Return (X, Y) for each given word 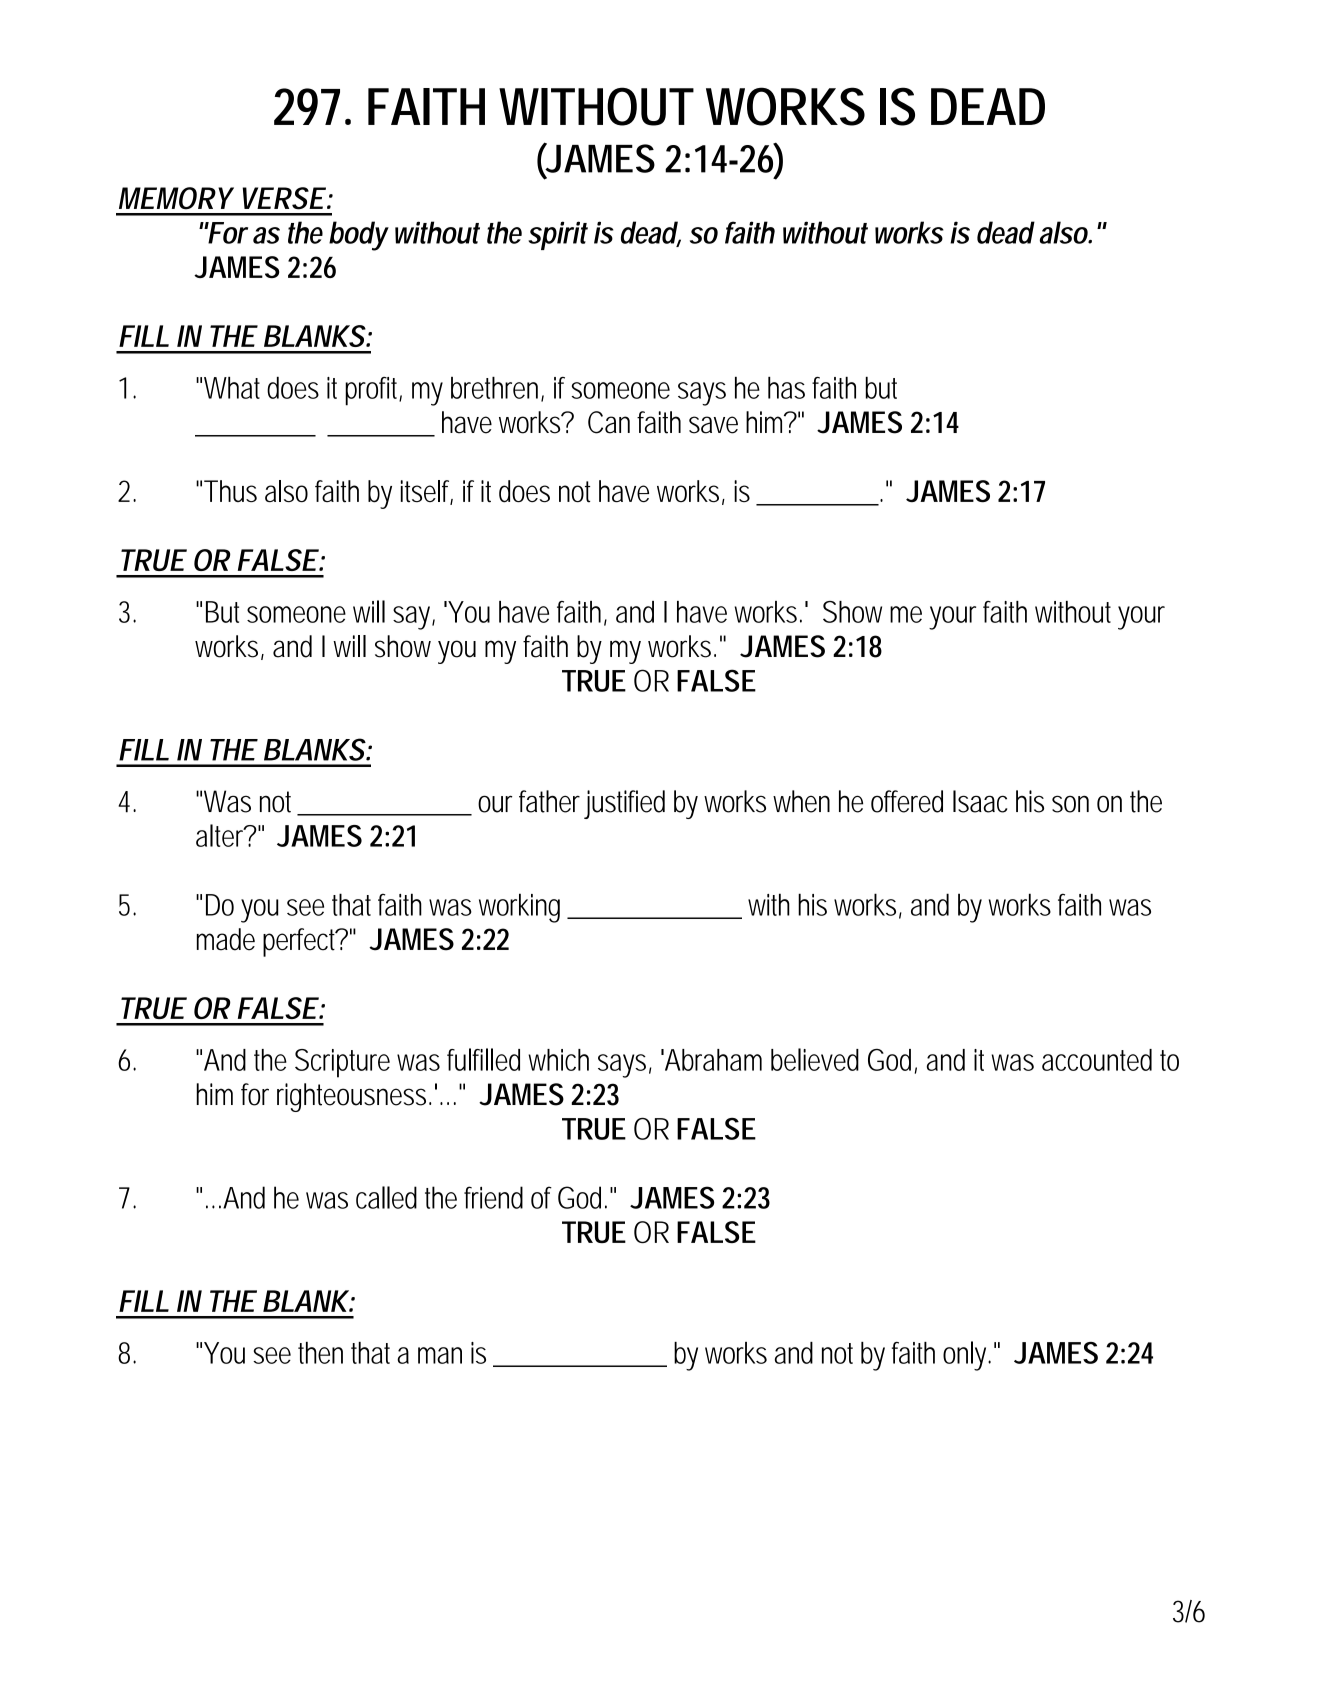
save (713, 425)
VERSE (283, 198)
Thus (230, 491)
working (519, 908)
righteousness (354, 1097)
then (320, 1353)
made (226, 939)
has (786, 388)
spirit (558, 235)
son (1070, 804)
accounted (1097, 1060)
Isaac (980, 801)
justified (624, 804)
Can (609, 422)
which (558, 1060)
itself (427, 492)
